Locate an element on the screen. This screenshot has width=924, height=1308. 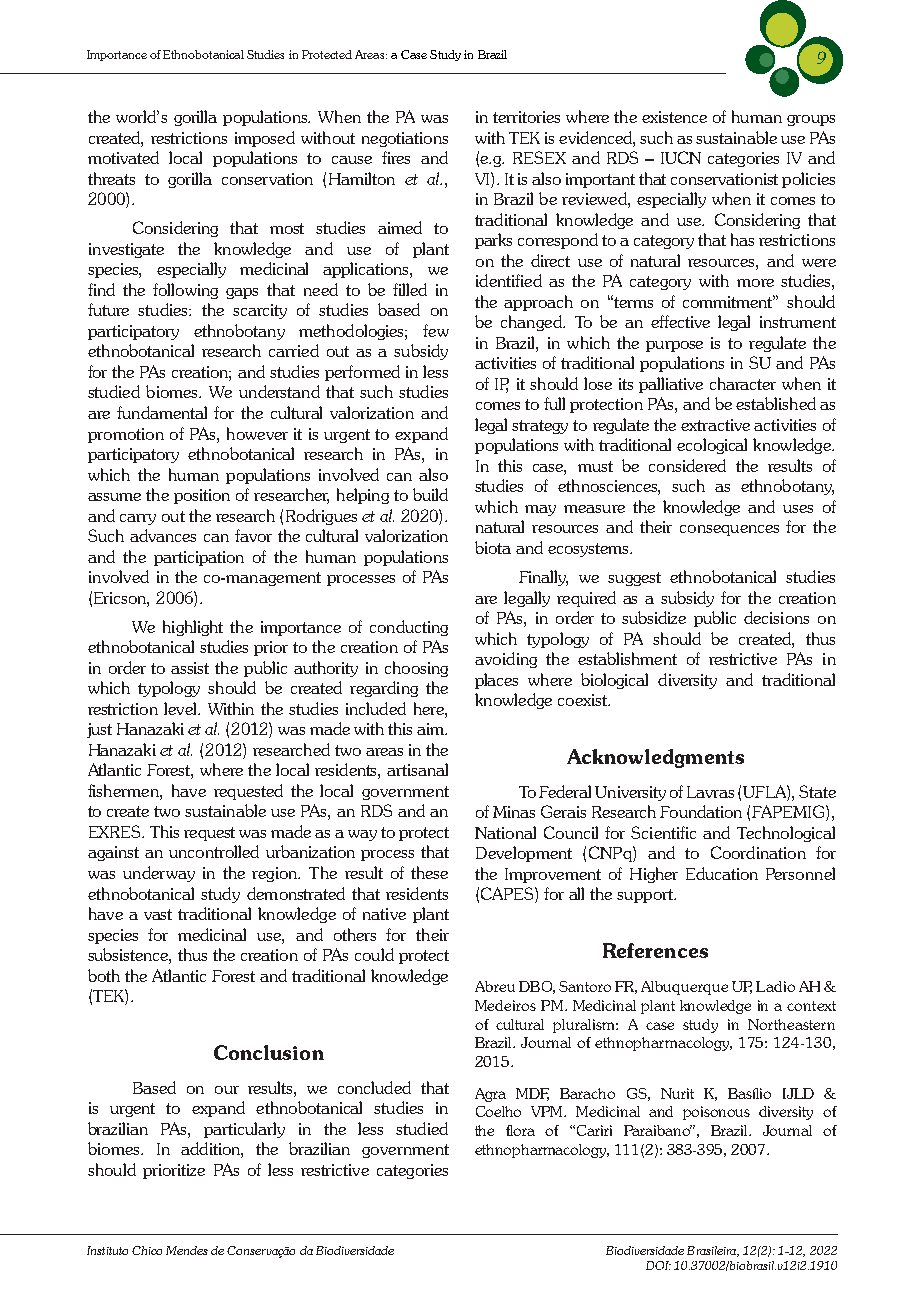
IUCN is located at coordinates (681, 157).
